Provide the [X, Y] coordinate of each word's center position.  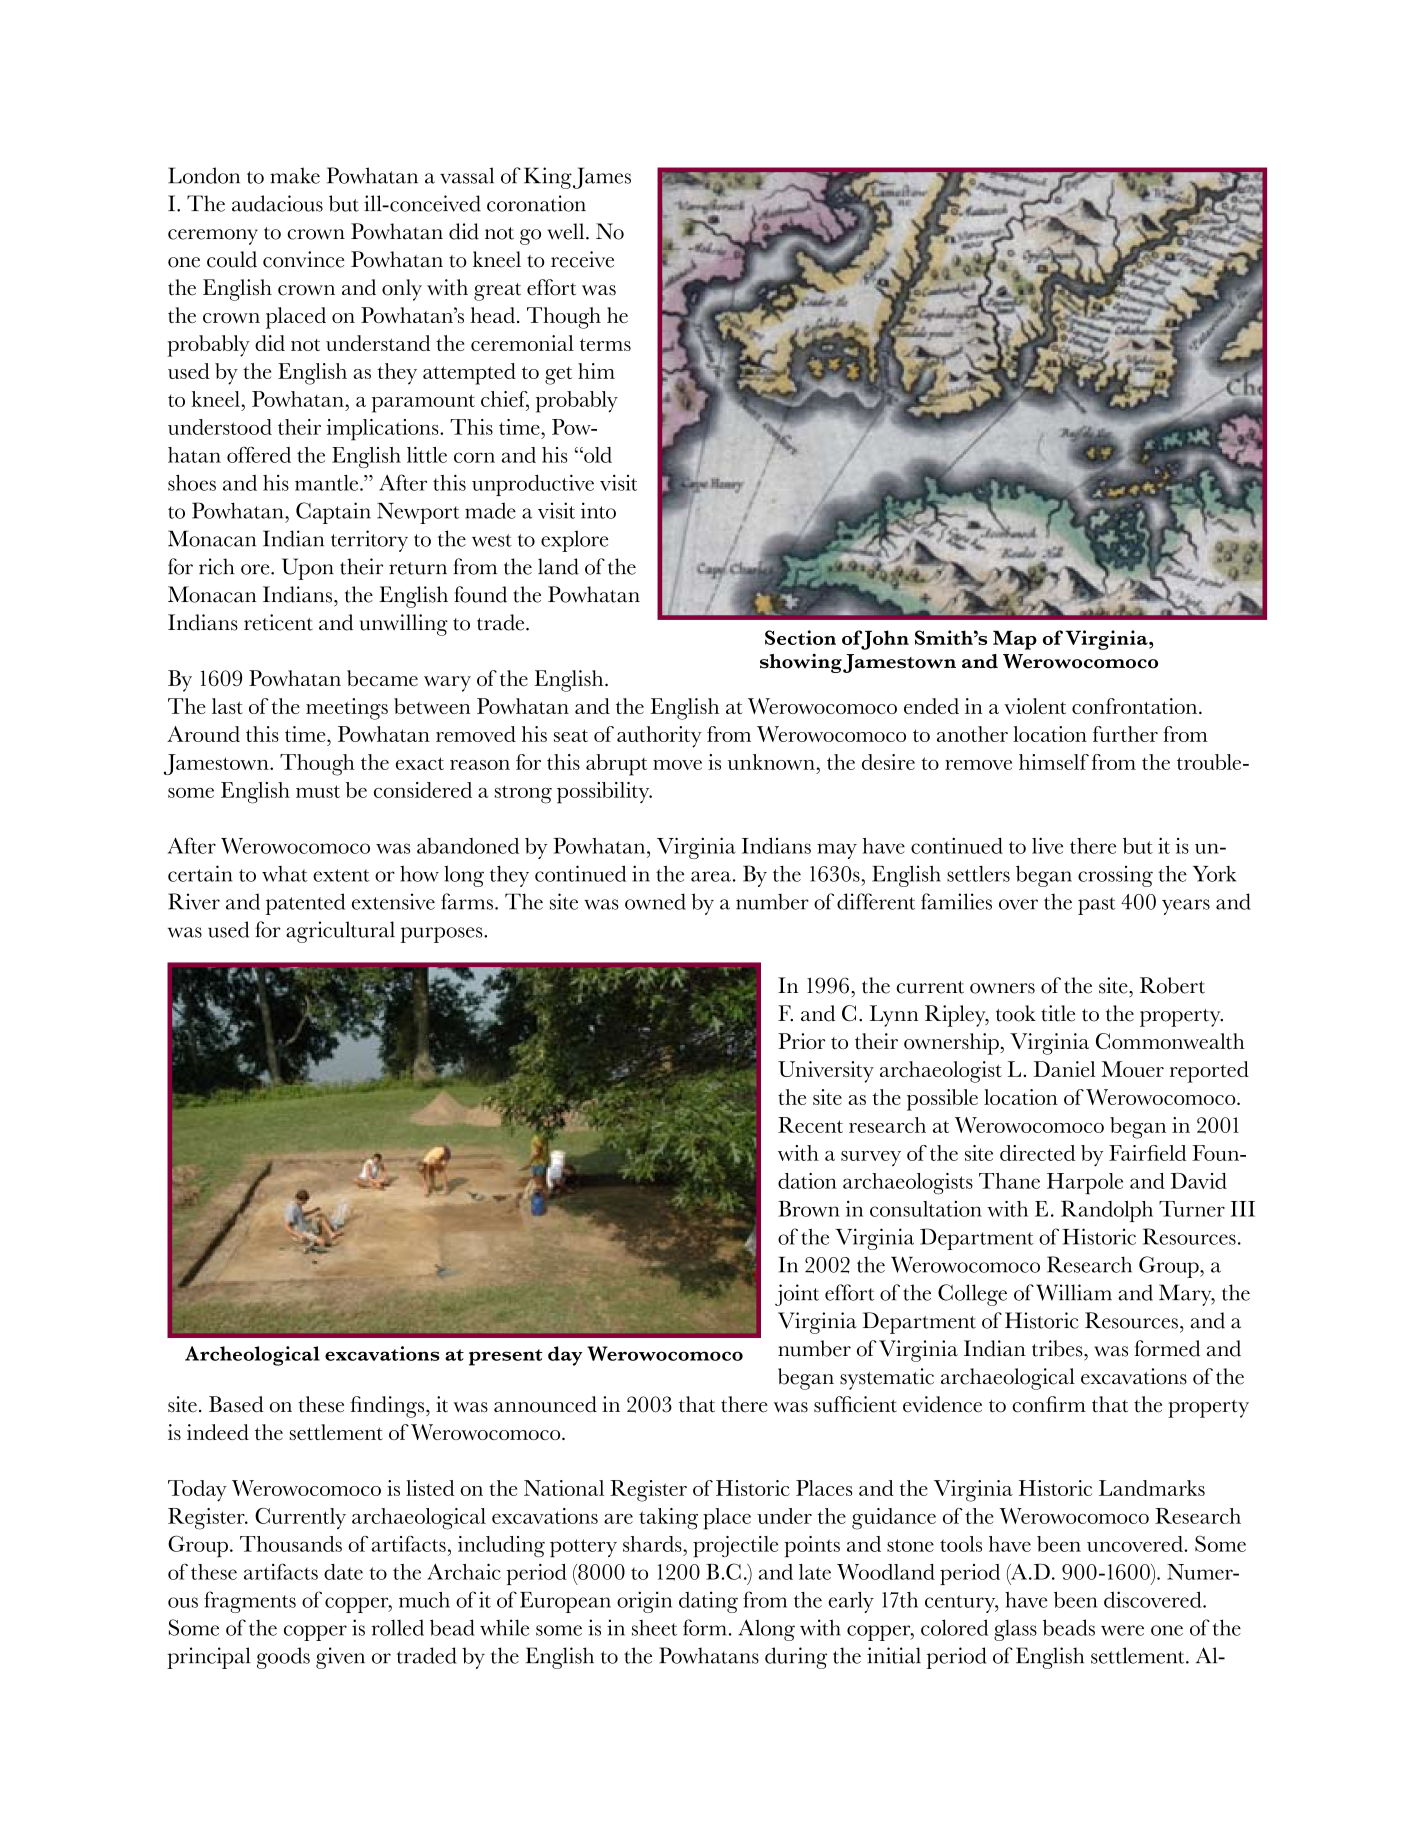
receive [582, 259]
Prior [801, 1041]
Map [1015, 640]
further [1125, 734]
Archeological [252, 1356]
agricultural [340, 932]
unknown [772, 762]
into [598, 510]
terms [605, 344]
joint [797, 1295]
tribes [1058, 1348]
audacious [277, 203]
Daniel [1065, 1069]
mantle [328, 483]
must [318, 791]
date [343, 1572]
